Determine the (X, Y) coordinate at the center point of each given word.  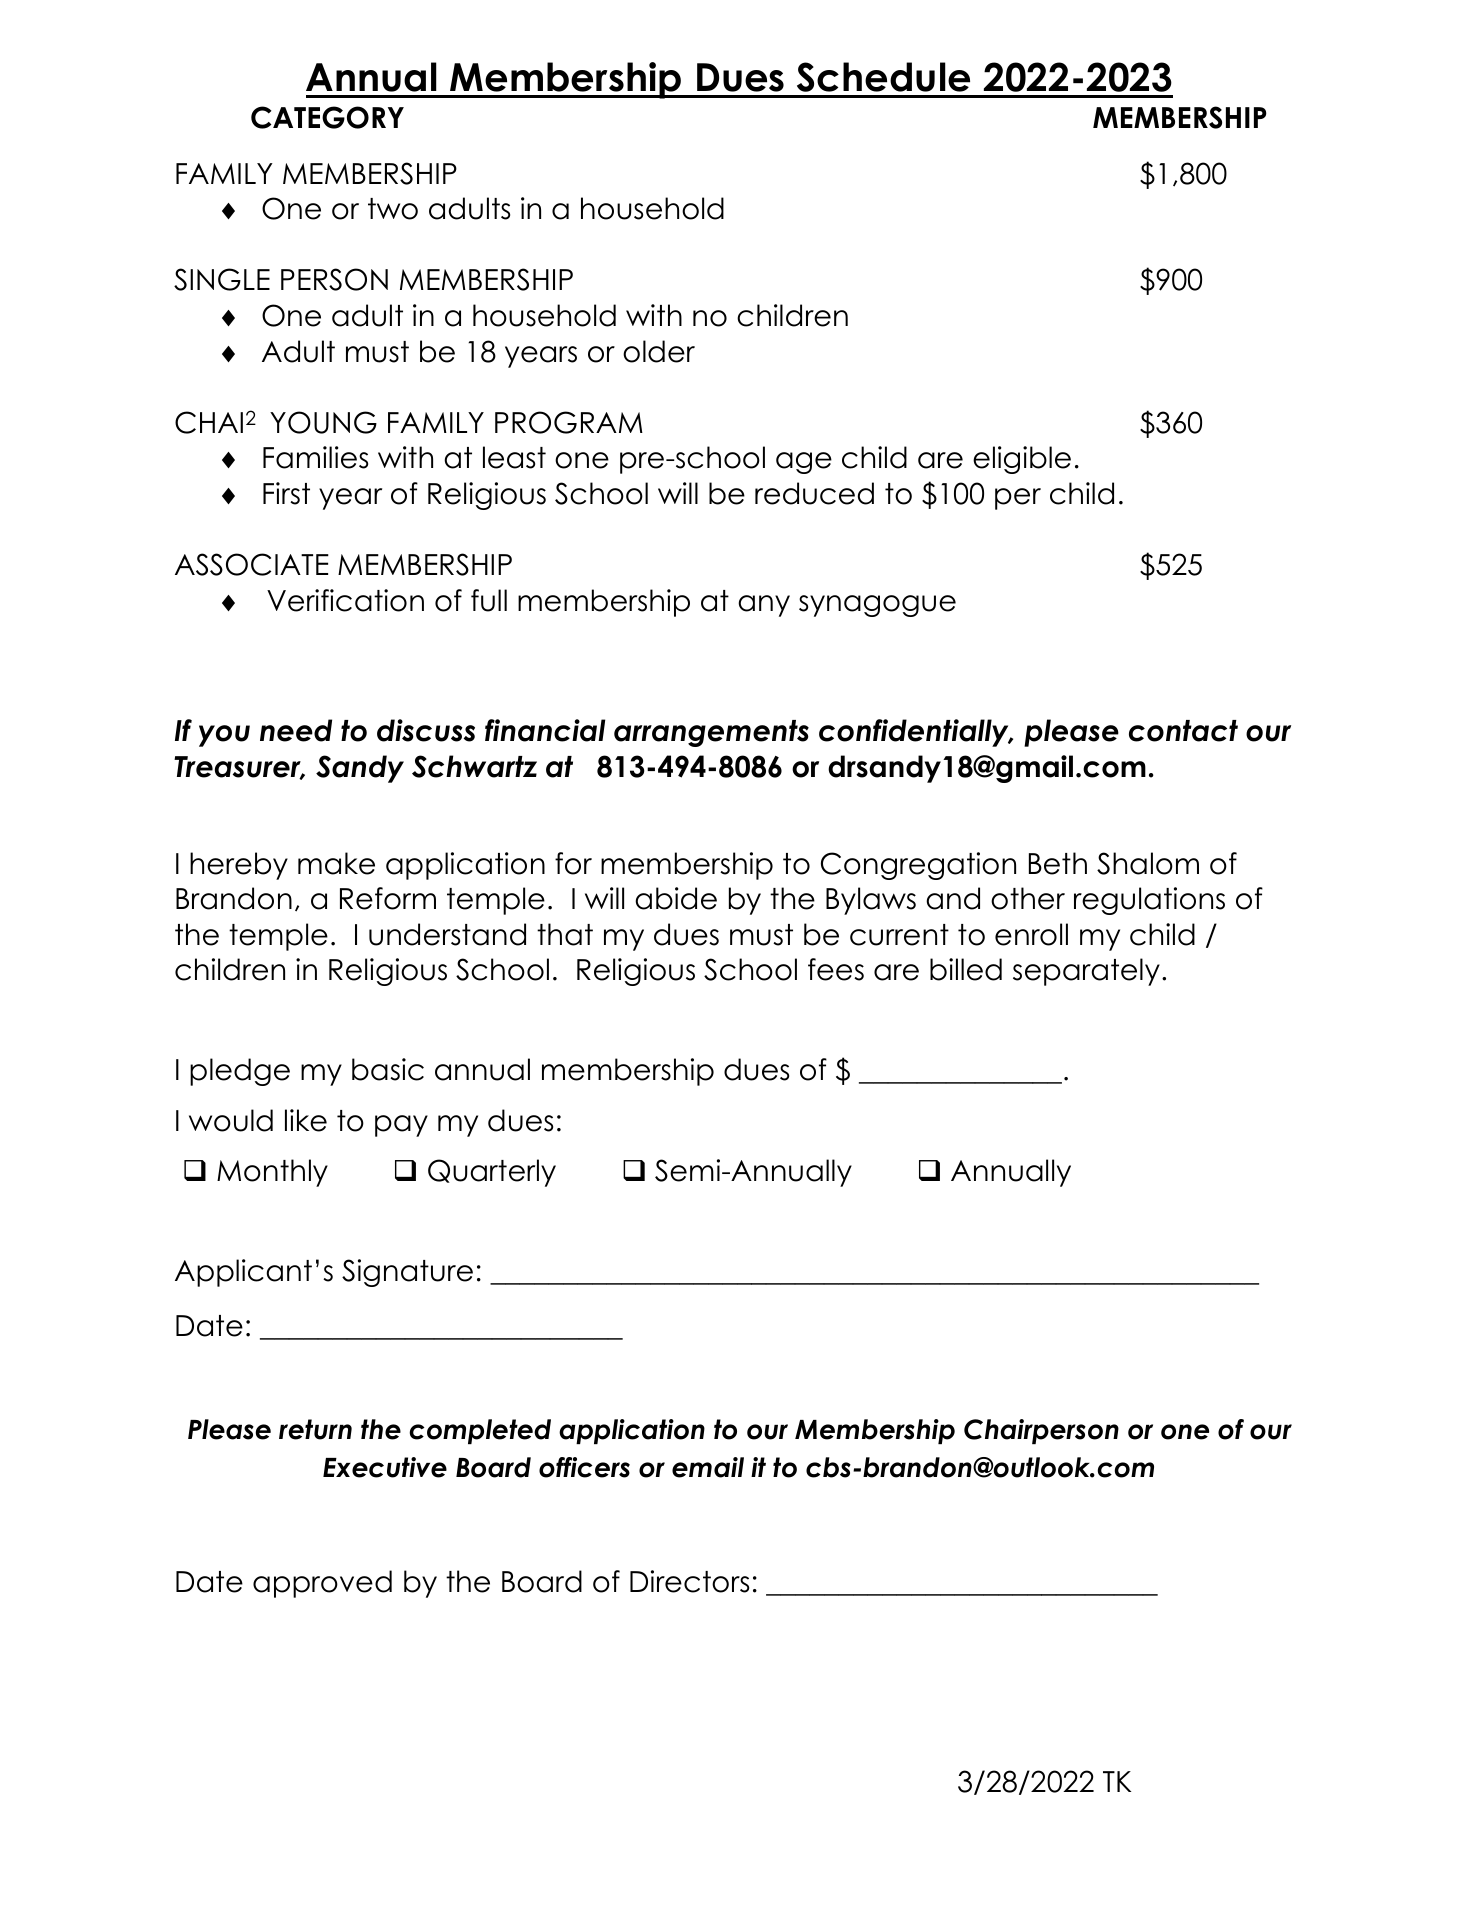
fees (836, 969)
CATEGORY (327, 117)
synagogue (877, 606)
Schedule (883, 77)
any (764, 606)
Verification (345, 600)
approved (322, 1584)
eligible (1022, 460)
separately (1086, 972)
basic (388, 1069)
